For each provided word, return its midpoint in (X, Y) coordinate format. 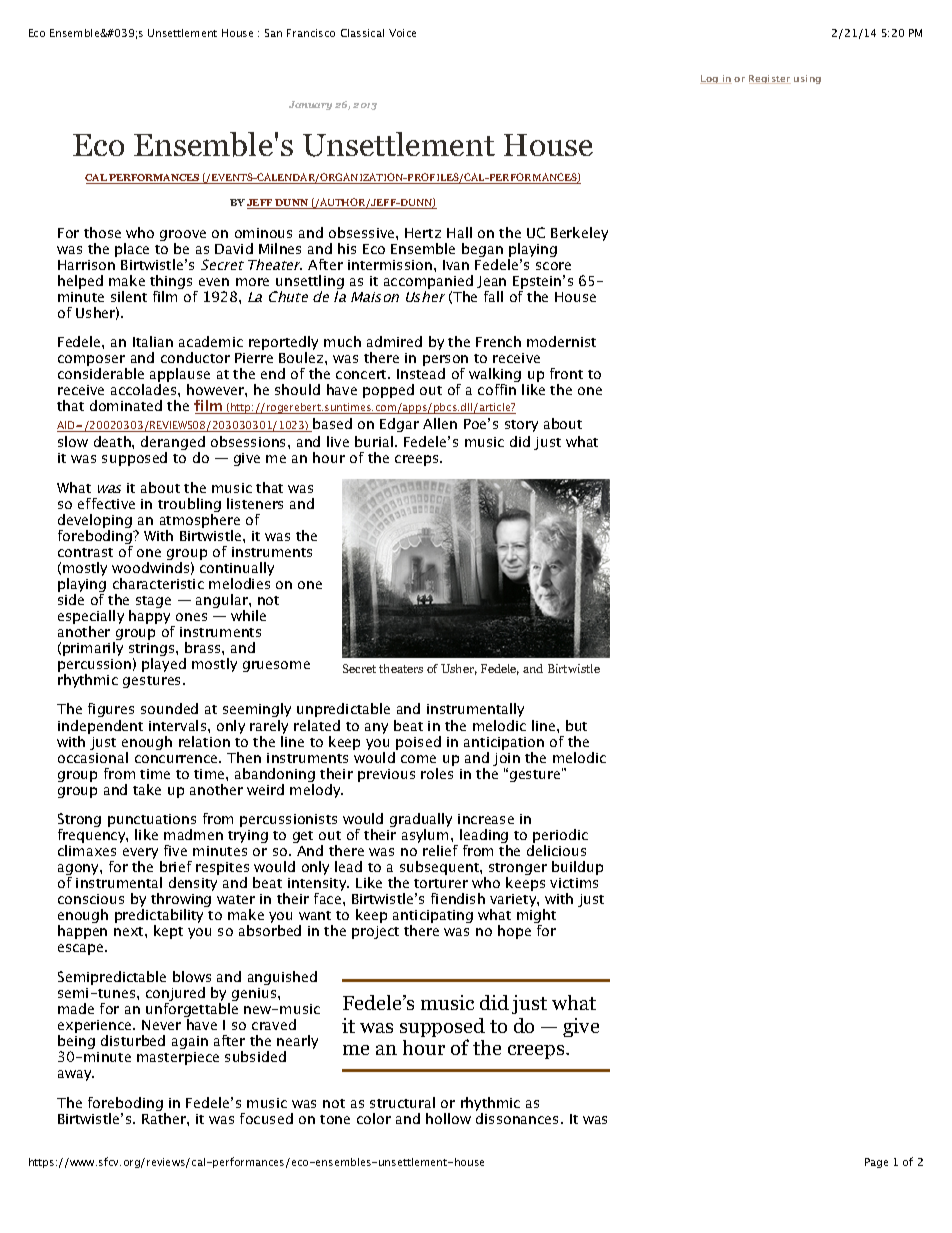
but (576, 725)
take (147, 789)
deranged (173, 444)
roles (437, 773)
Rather (165, 1118)
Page (876, 1163)
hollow (448, 1118)
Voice (402, 33)
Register (770, 79)
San (273, 33)
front (566, 373)
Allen (440, 423)
